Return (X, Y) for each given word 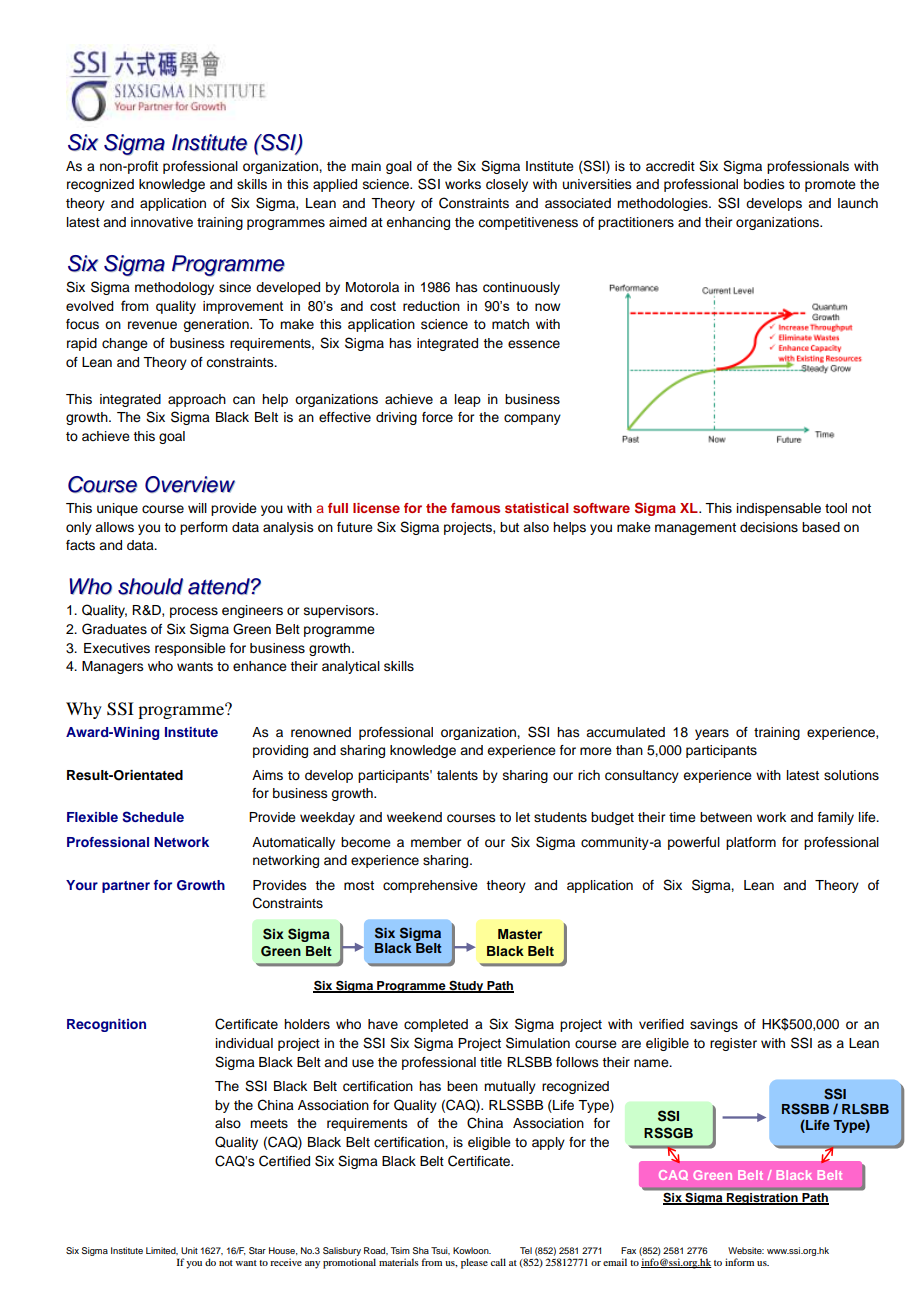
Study (466, 987)
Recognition (106, 1025)
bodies (764, 184)
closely (507, 185)
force (437, 417)
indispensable (779, 509)
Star (257, 1250)
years (712, 734)
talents (457, 775)
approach (197, 400)
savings (714, 1025)
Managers (113, 667)
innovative (162, 222)
